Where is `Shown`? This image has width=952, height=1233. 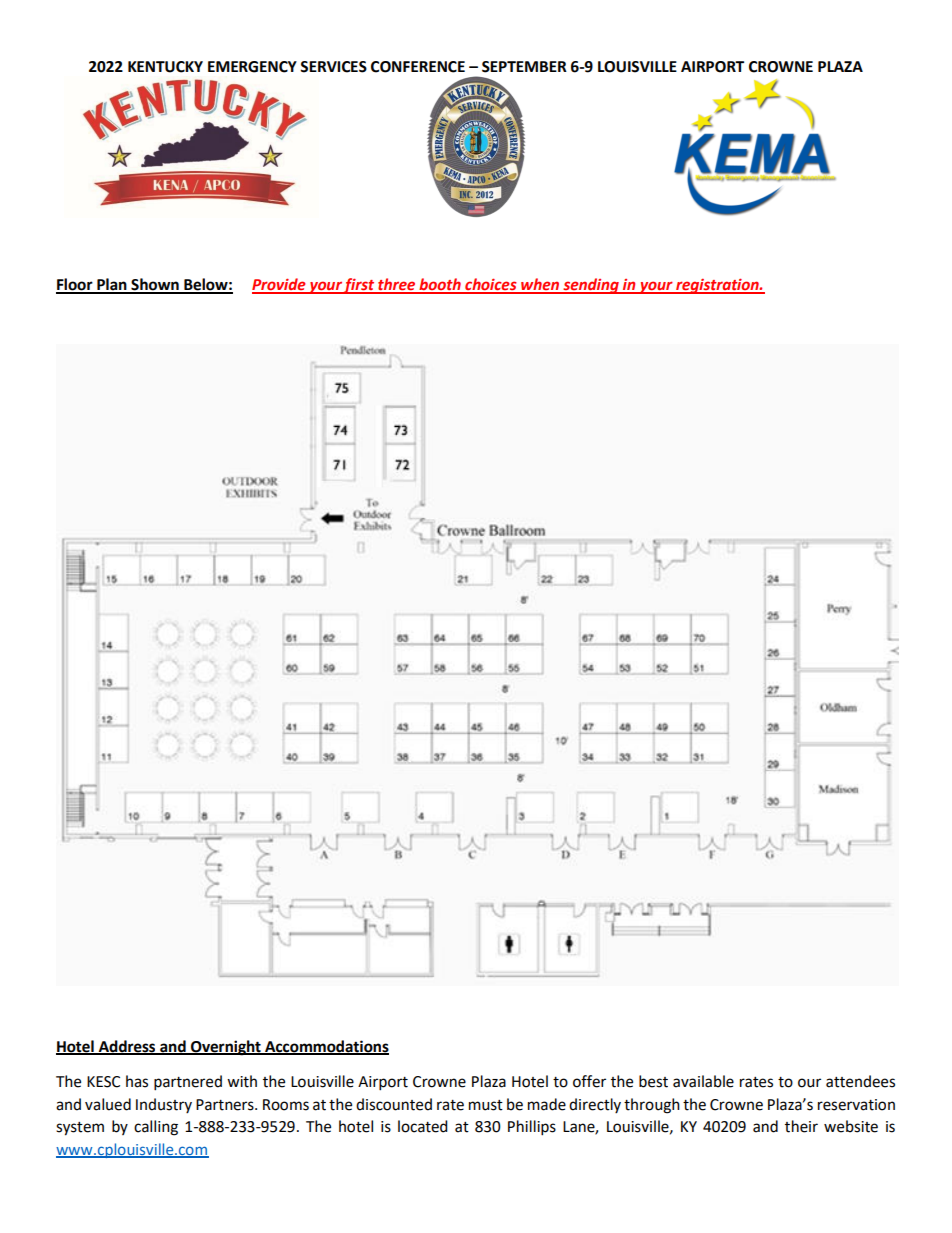
Shown is located at coordinates (155, 285).
